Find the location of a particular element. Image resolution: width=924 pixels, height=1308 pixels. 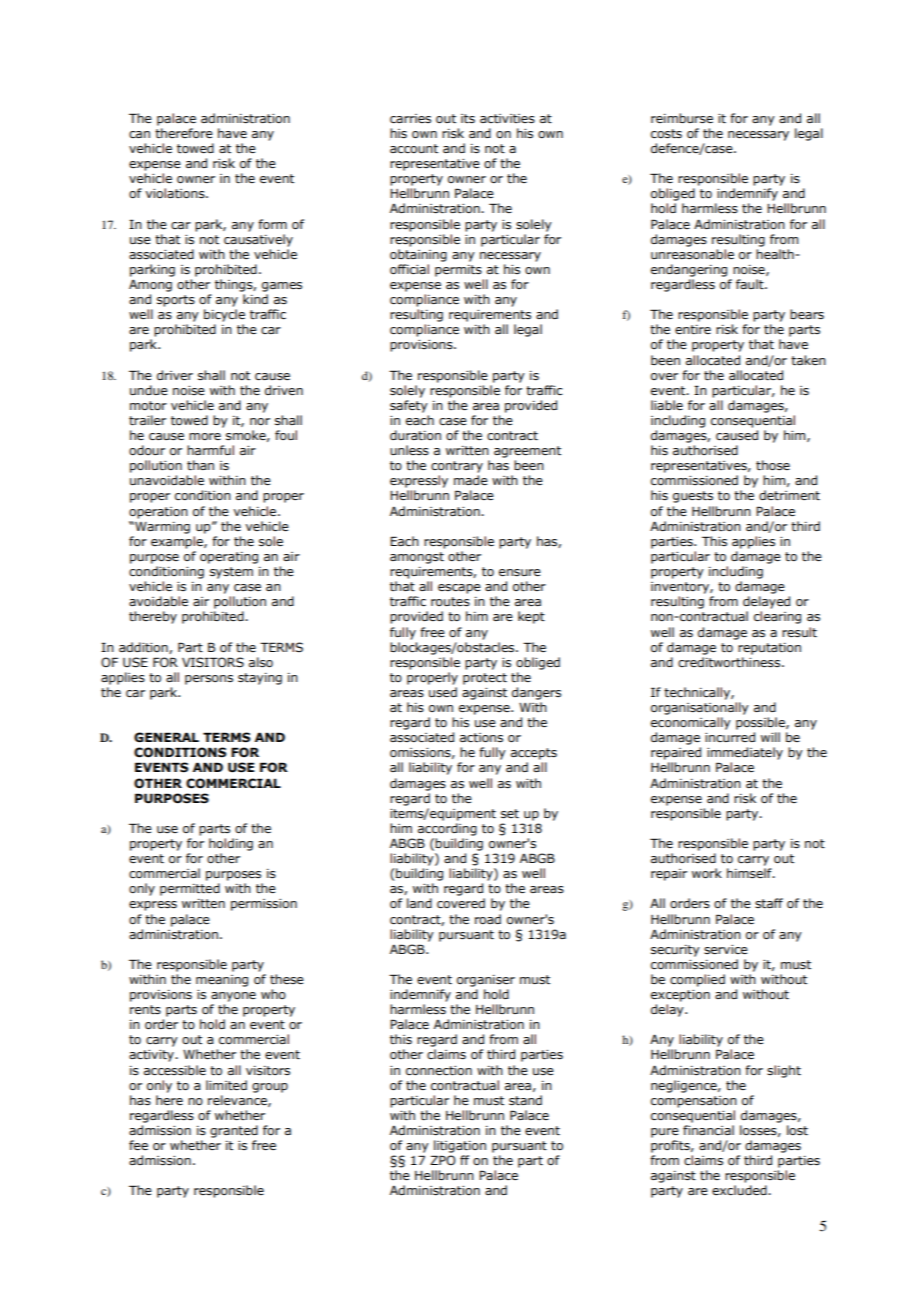

granted is located at coordinates (234, 1131).
